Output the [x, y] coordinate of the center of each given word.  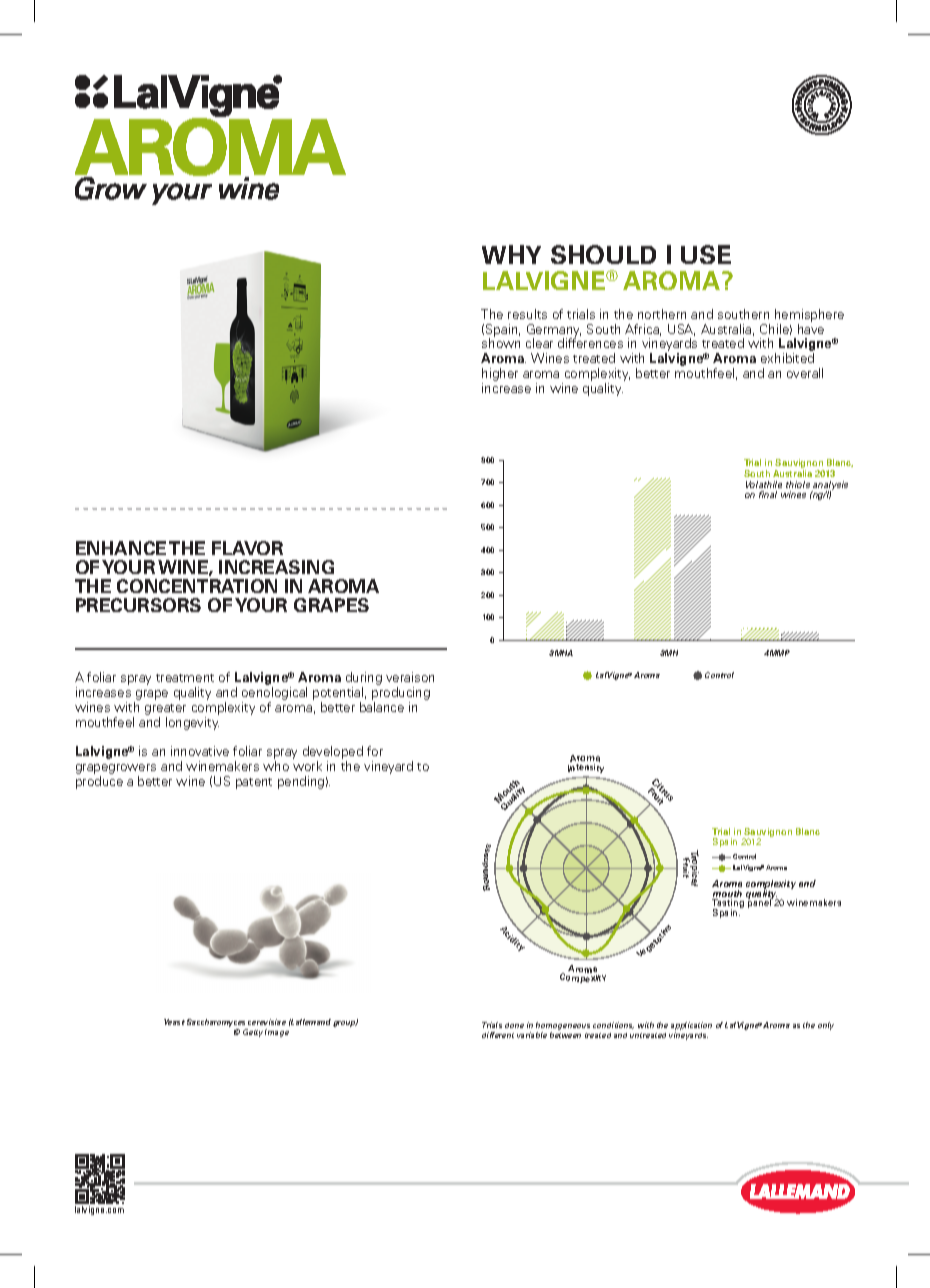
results [527, 314]
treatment [185, 678]
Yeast [174, 1022]
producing [401, 695]
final [768, 494]
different [498, 1035]
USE [706, 254]
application [691, 1027]
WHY [511, 254]
